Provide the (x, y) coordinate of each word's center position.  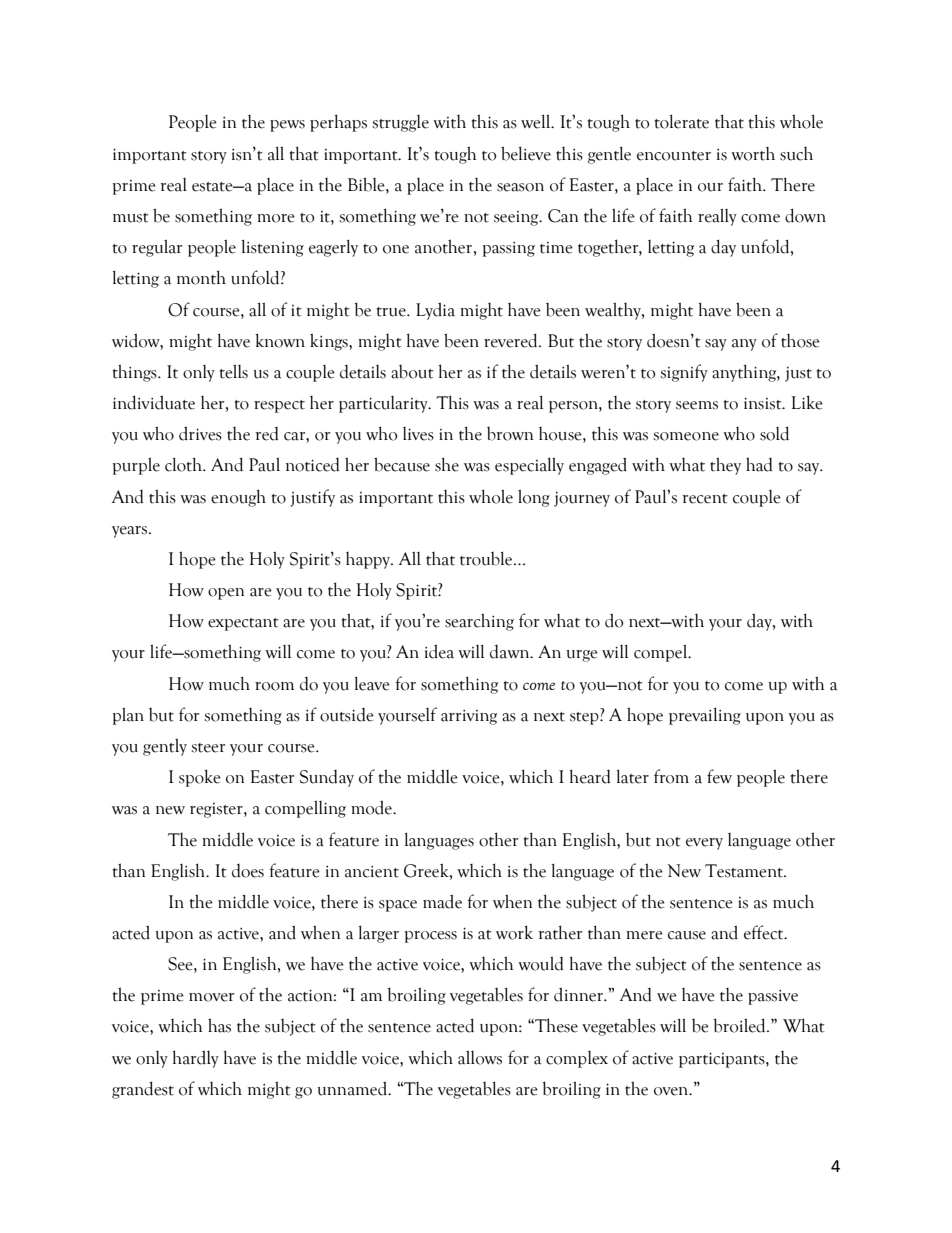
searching (479, 622)
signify (684, 373)
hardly (196, 1059)
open (226, 594)
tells (234, 371)
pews (287, 126)
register (217, 810)
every (704, 844)
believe (526, 153)
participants (723, 1060)
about (412, 372)
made (442, 901)
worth (753, 154)
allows (480, 1057)
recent (705, 499)
